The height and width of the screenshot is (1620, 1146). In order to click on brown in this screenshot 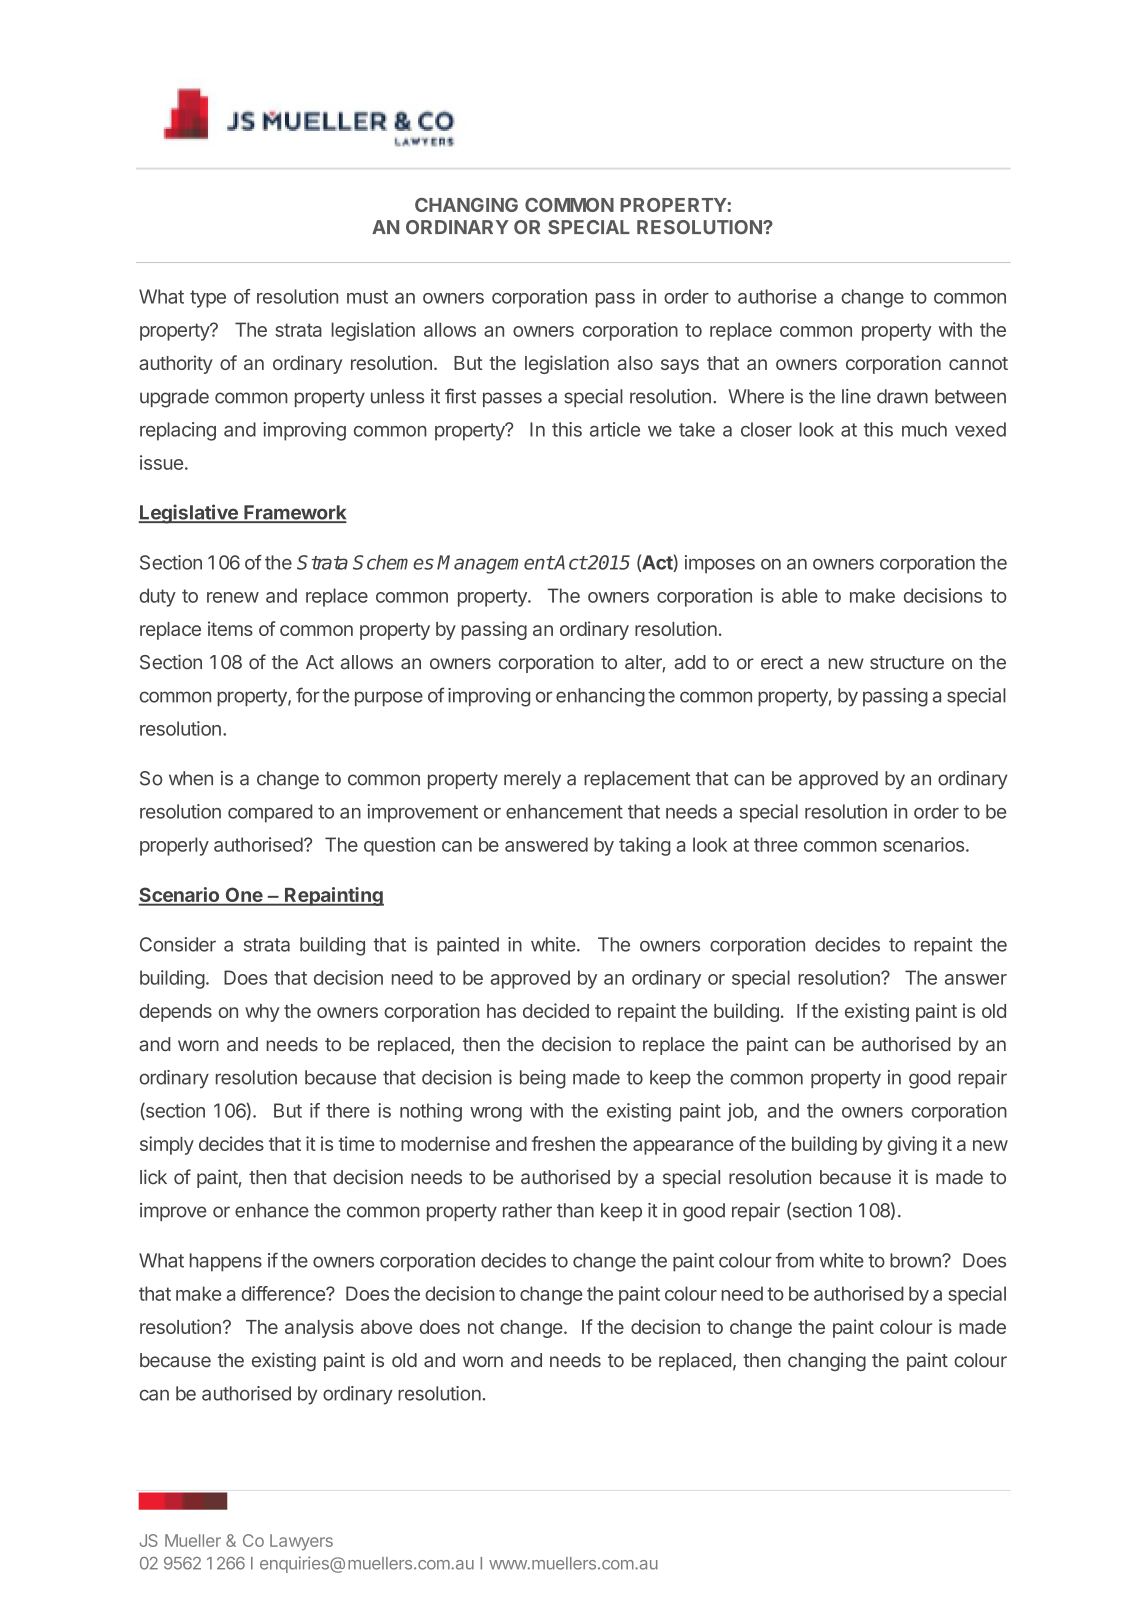, I will do `click(916, 1260)`.
